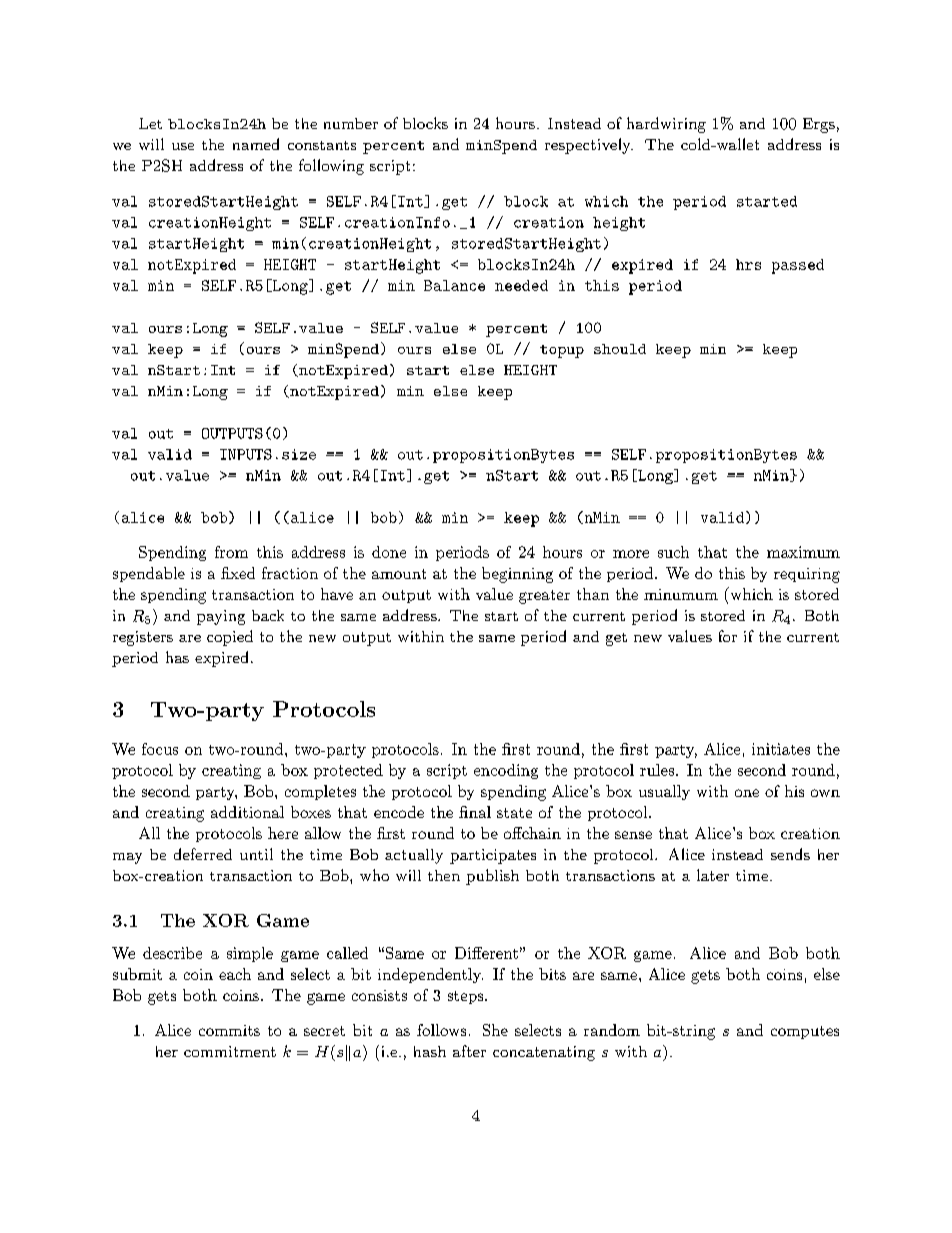 This image has width=952, height=1233. Describe the element at coordinates (803, 552) in the image. I see `maximum` at that location.
